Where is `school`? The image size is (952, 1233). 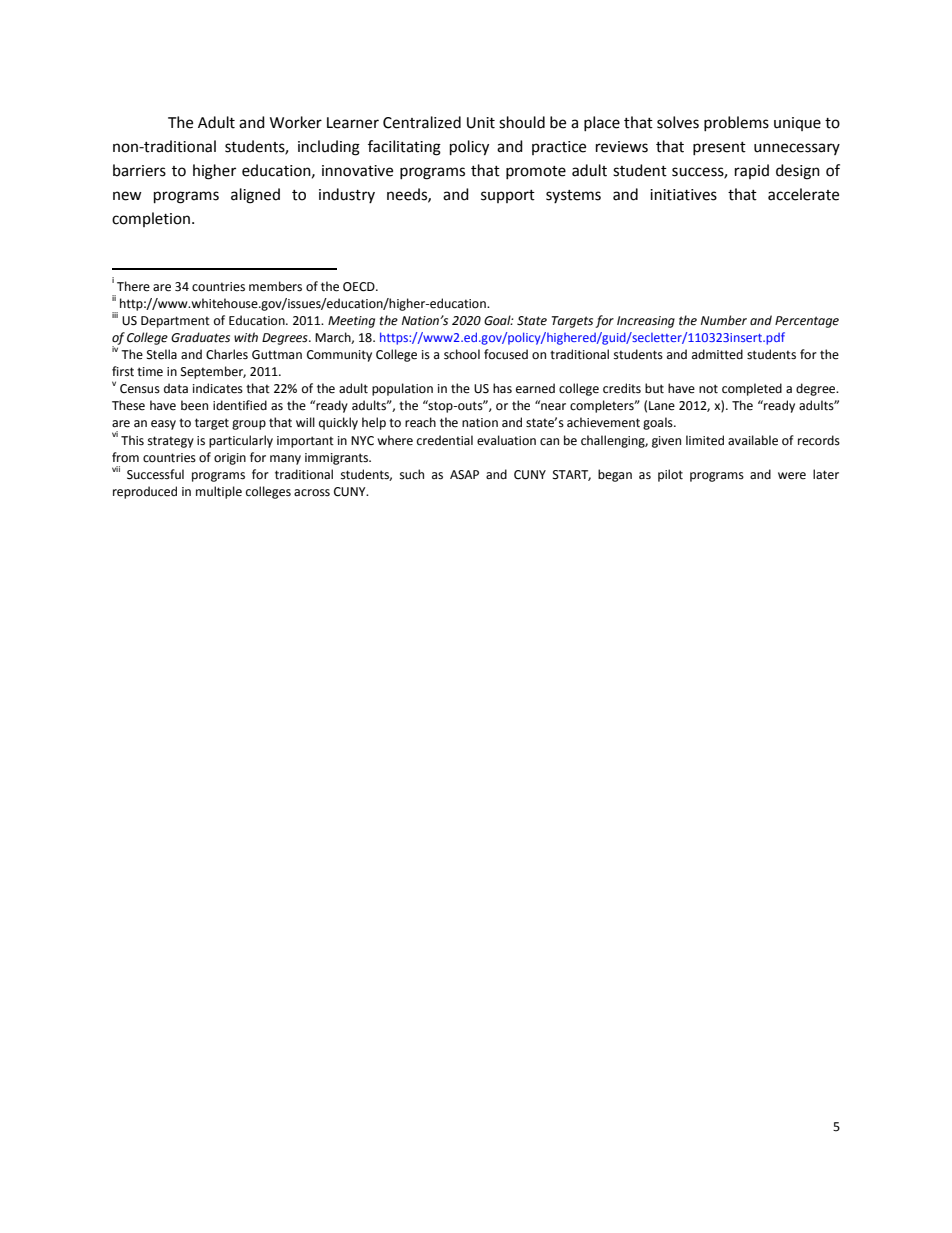
school is located at coordinates (462, 354).
